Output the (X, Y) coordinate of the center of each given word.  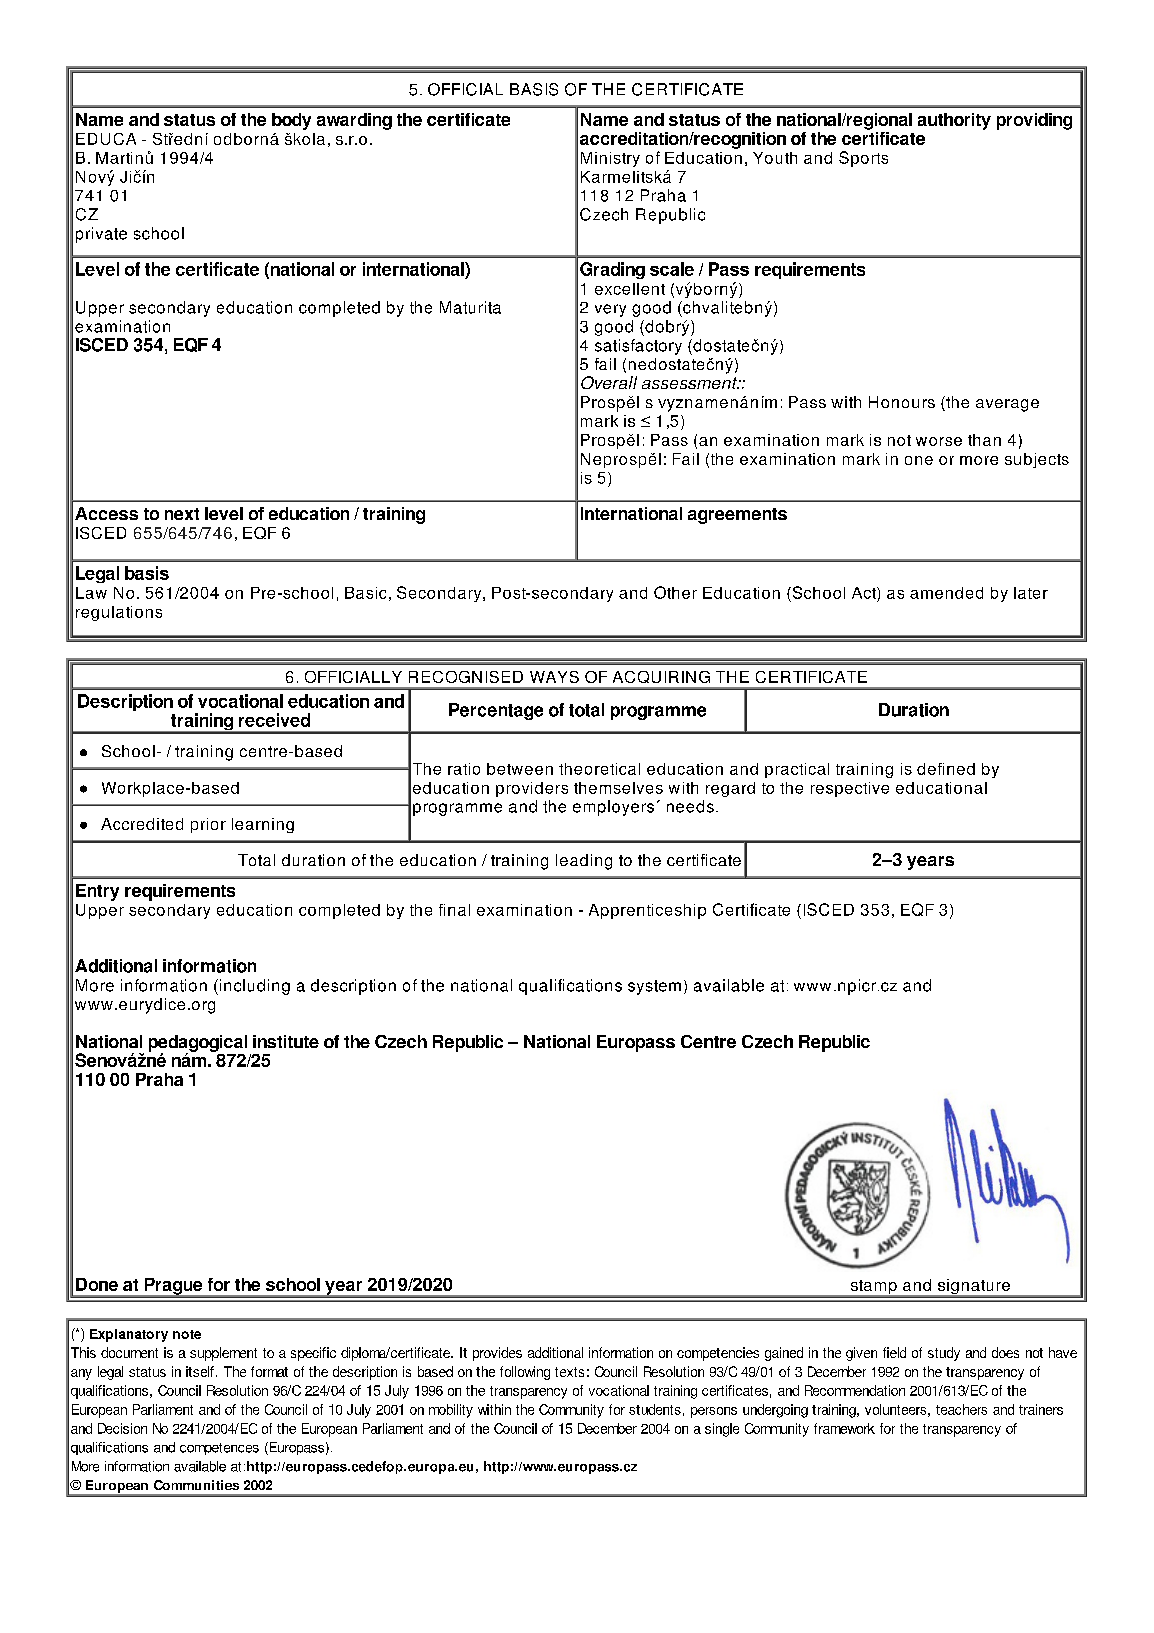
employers (613, 808)
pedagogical (198, 1044)
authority (954, 121)
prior (208, 825)
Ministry (610, 159)
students (655, 1409)
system (654, 987)
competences (219, 1449)
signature (973, 1288)
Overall (609, 382)
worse (939, 441)
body (291, 121)
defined (946, 769)
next (182, 514)
